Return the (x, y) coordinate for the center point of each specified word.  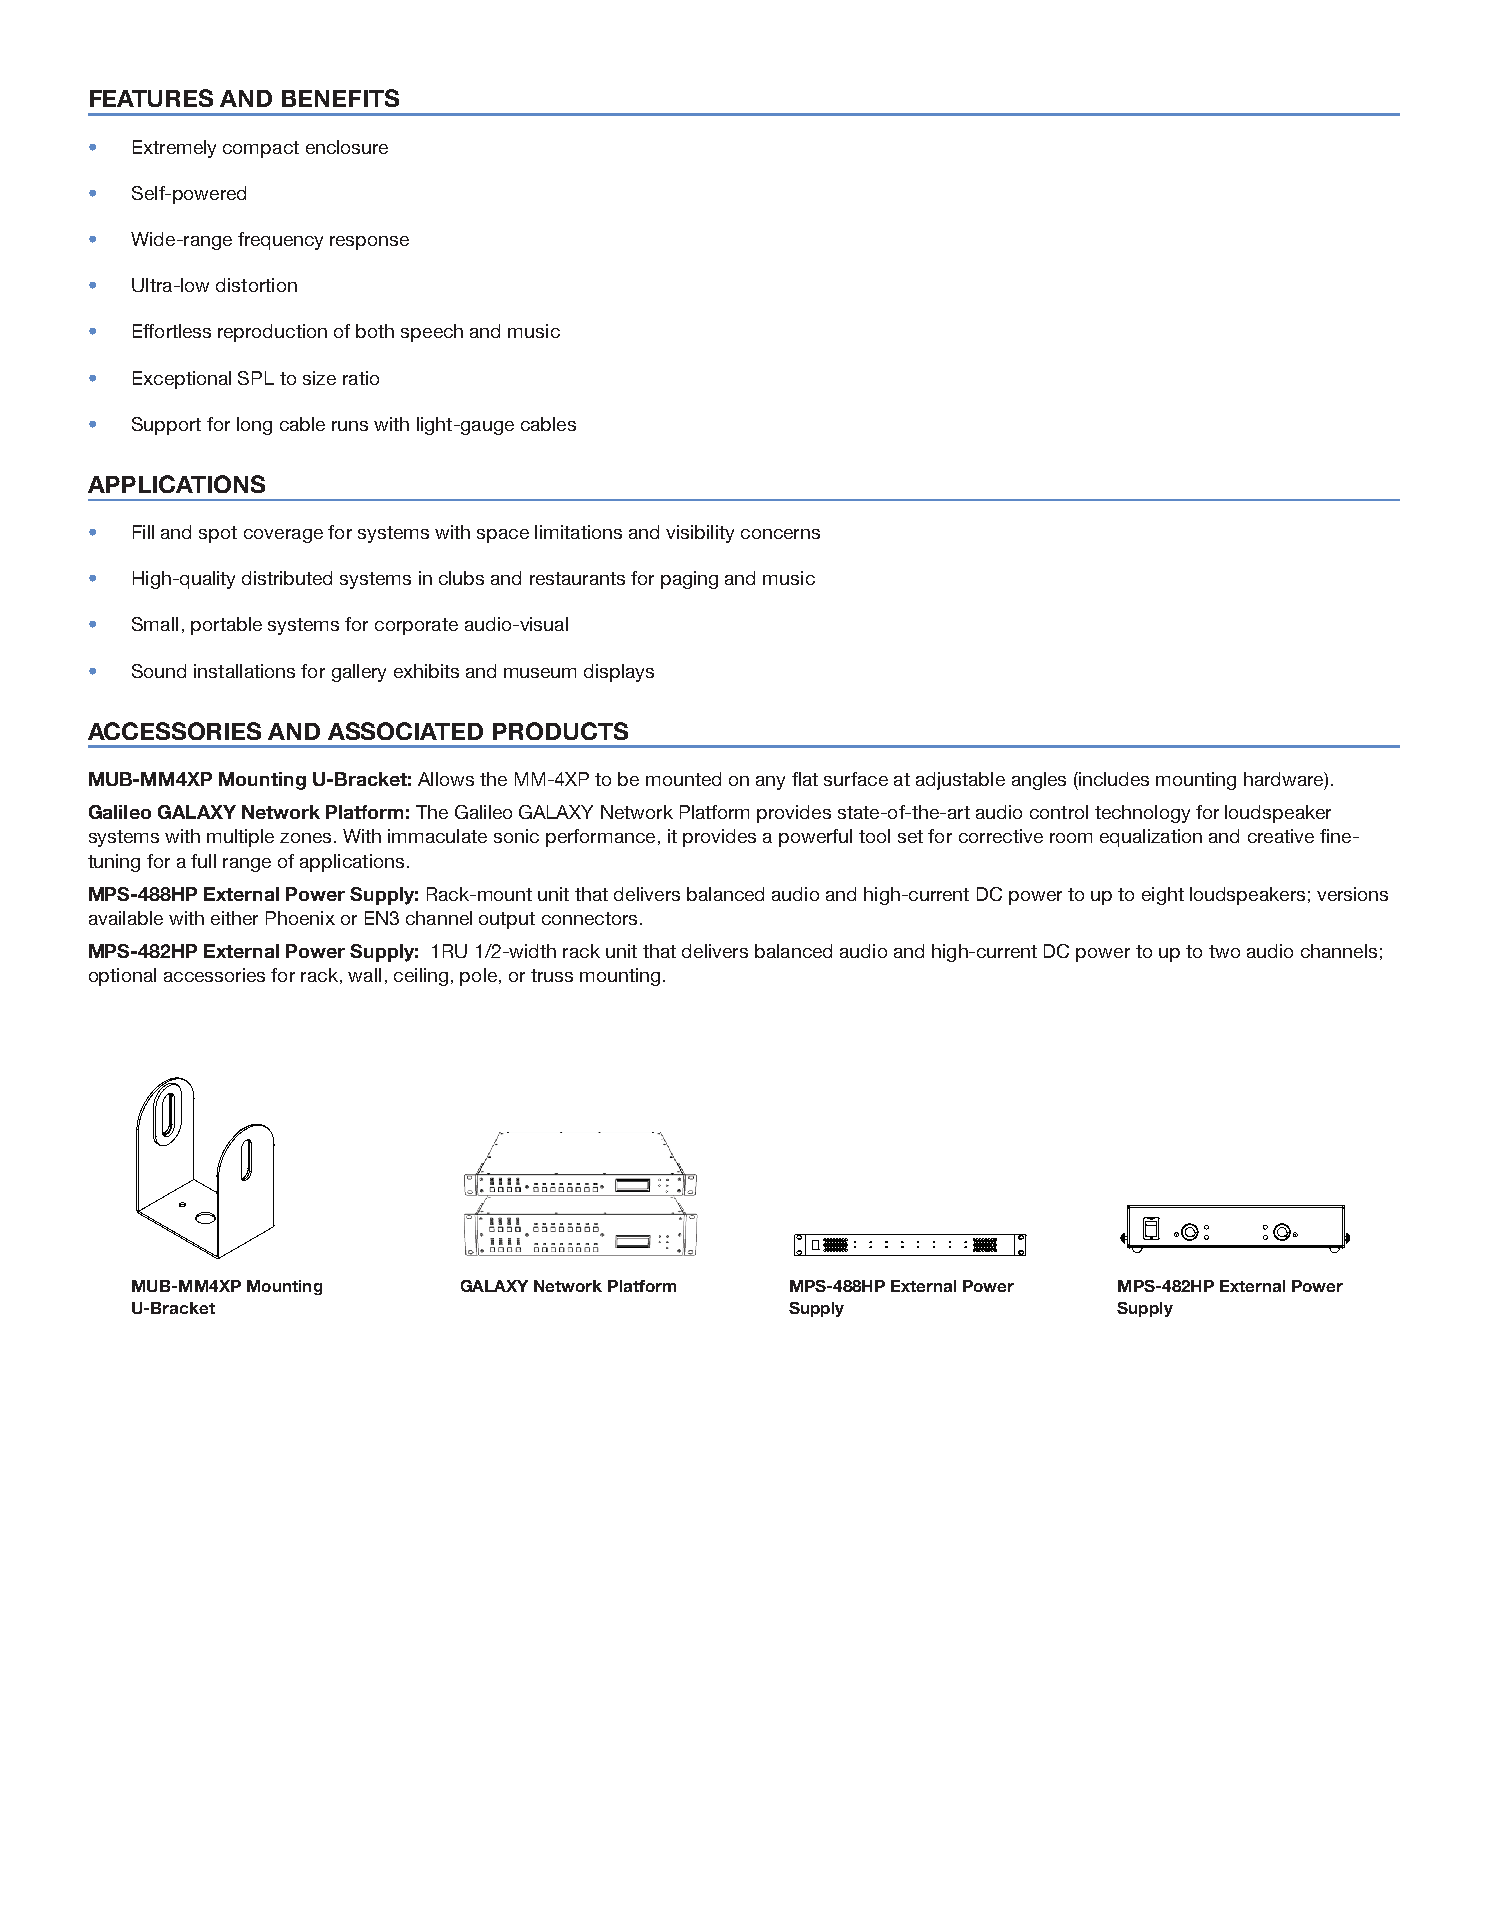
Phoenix (300, 918)
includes (1113, 779)
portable (226, 626)
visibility (700, 534)
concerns (780, 534)
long (254, 426)
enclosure (347, 147)
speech (432, 333)
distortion (256, 285)
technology (1142, 814)
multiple (240, 838)
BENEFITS (340, 98)
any (770, 783)
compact (261, 149)
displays (619, 673)
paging (689, 580)
